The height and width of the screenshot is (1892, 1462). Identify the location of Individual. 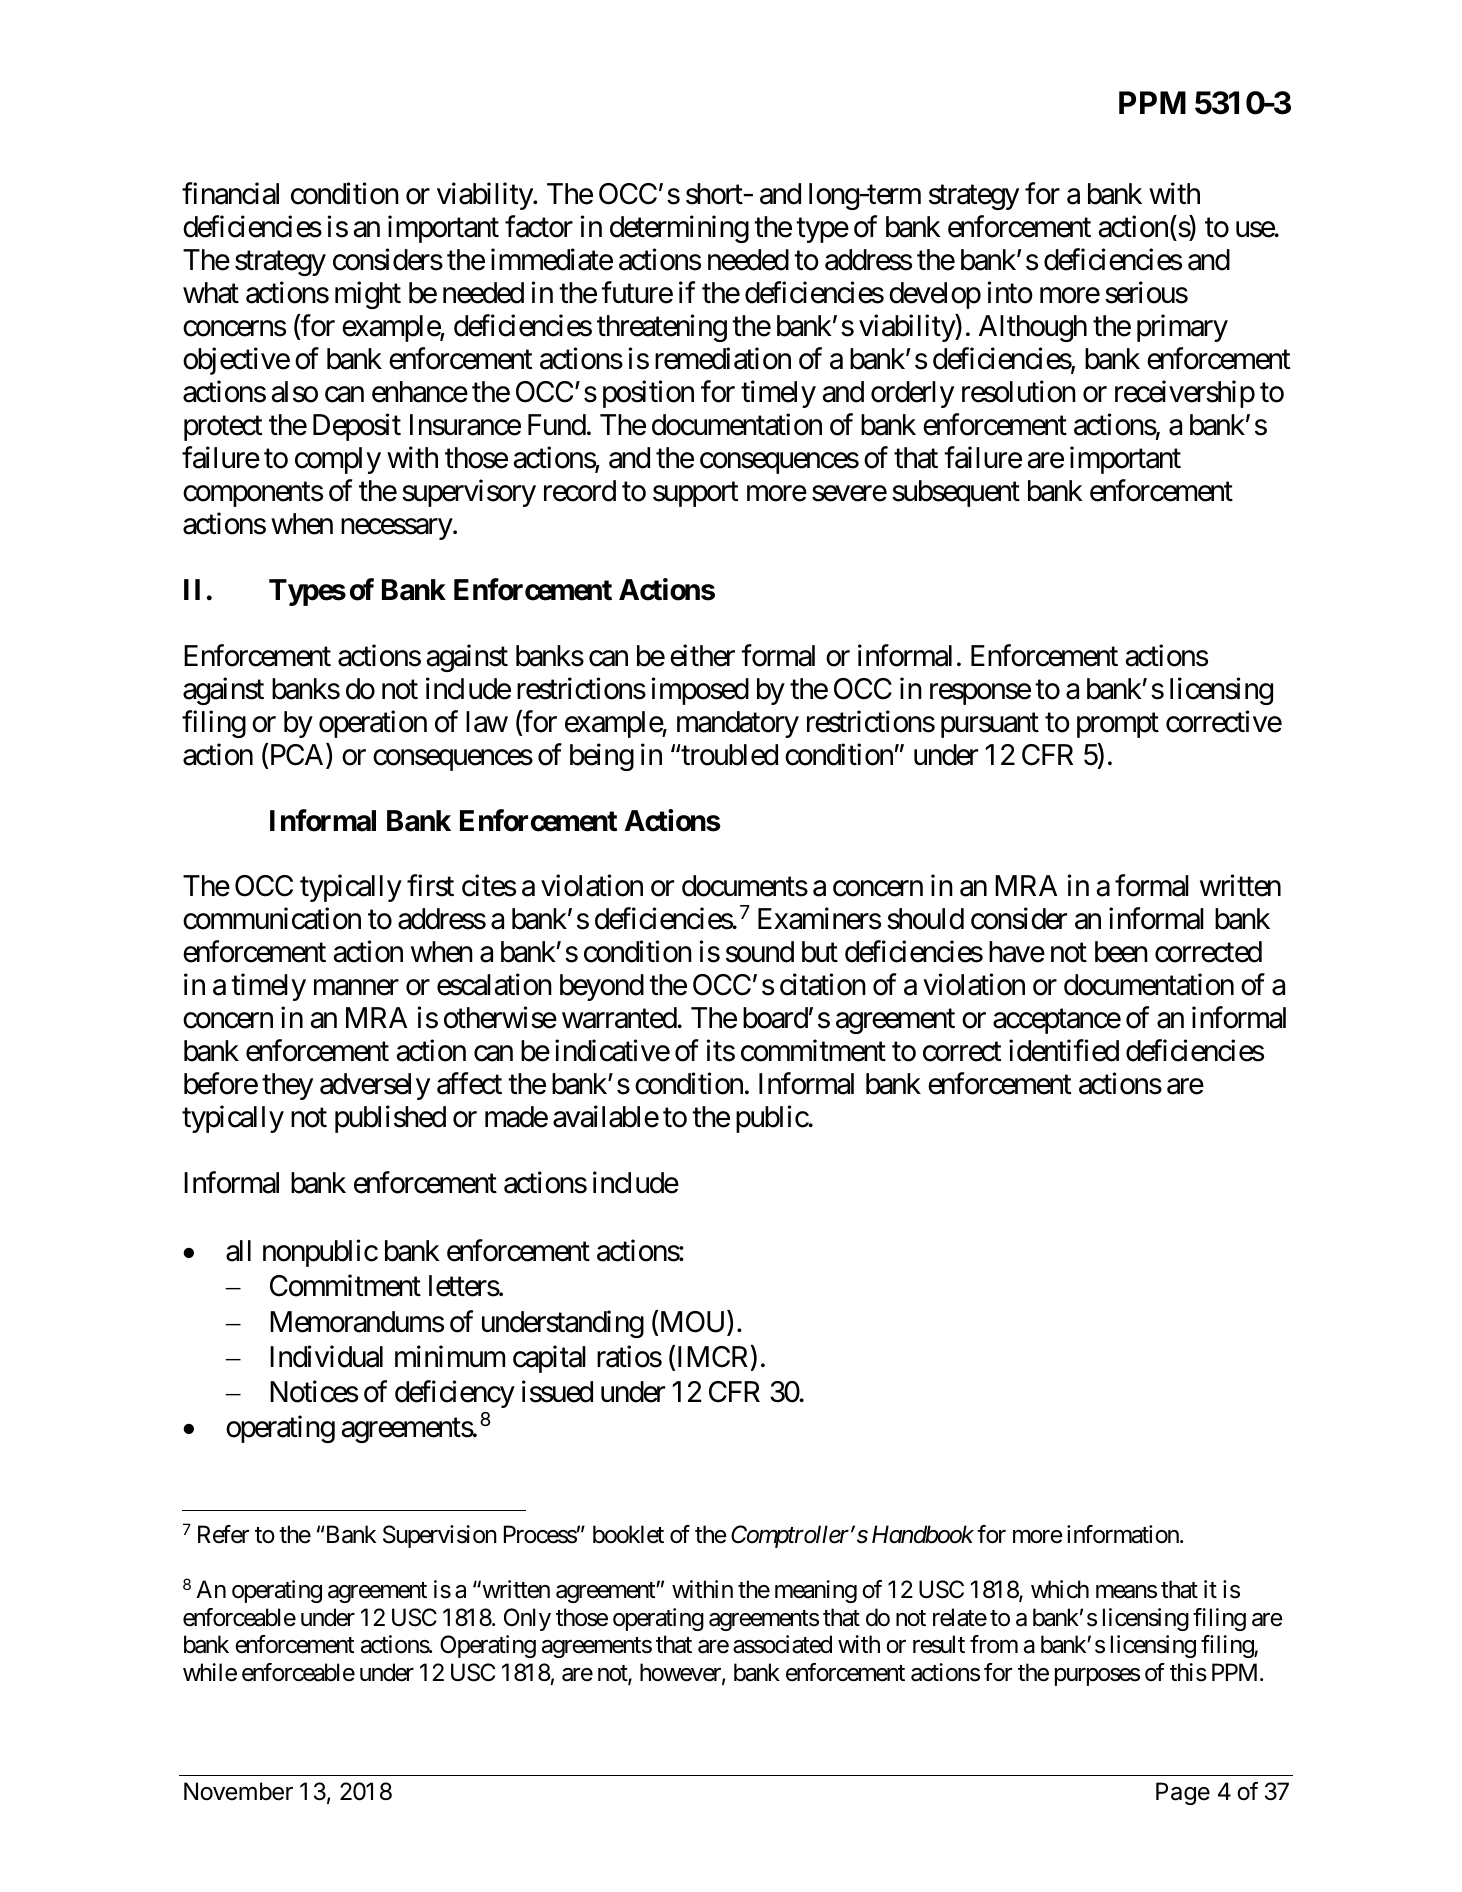
(326, 1356).
